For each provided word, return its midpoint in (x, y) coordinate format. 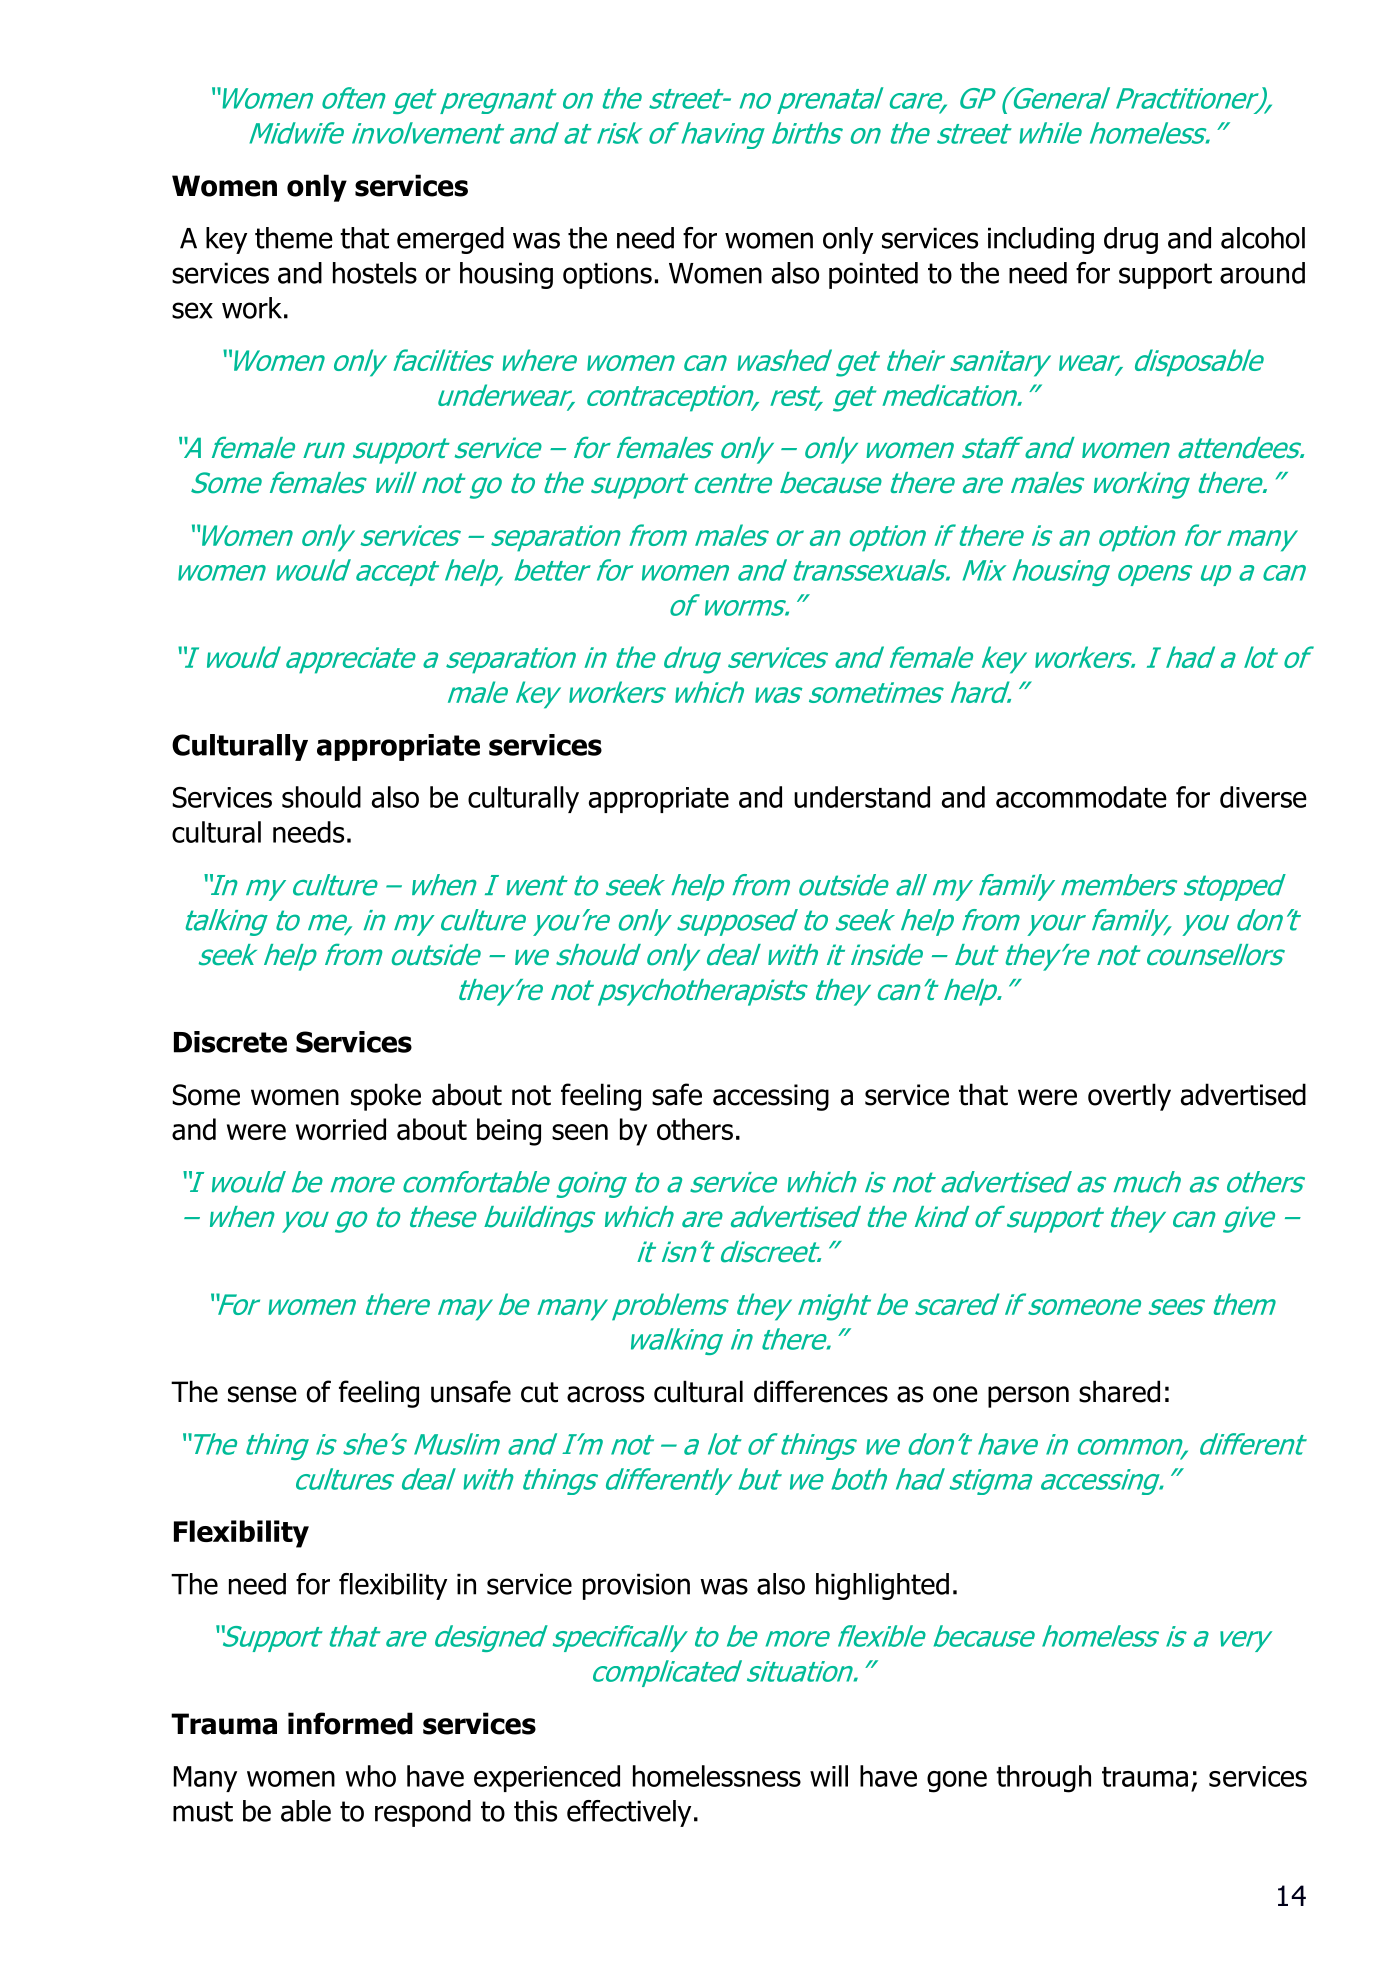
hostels (375, 273)
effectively (629, 1813)
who (371, 1776)
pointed (873, 275)
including (1041, 240)
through (1043, 1779)
